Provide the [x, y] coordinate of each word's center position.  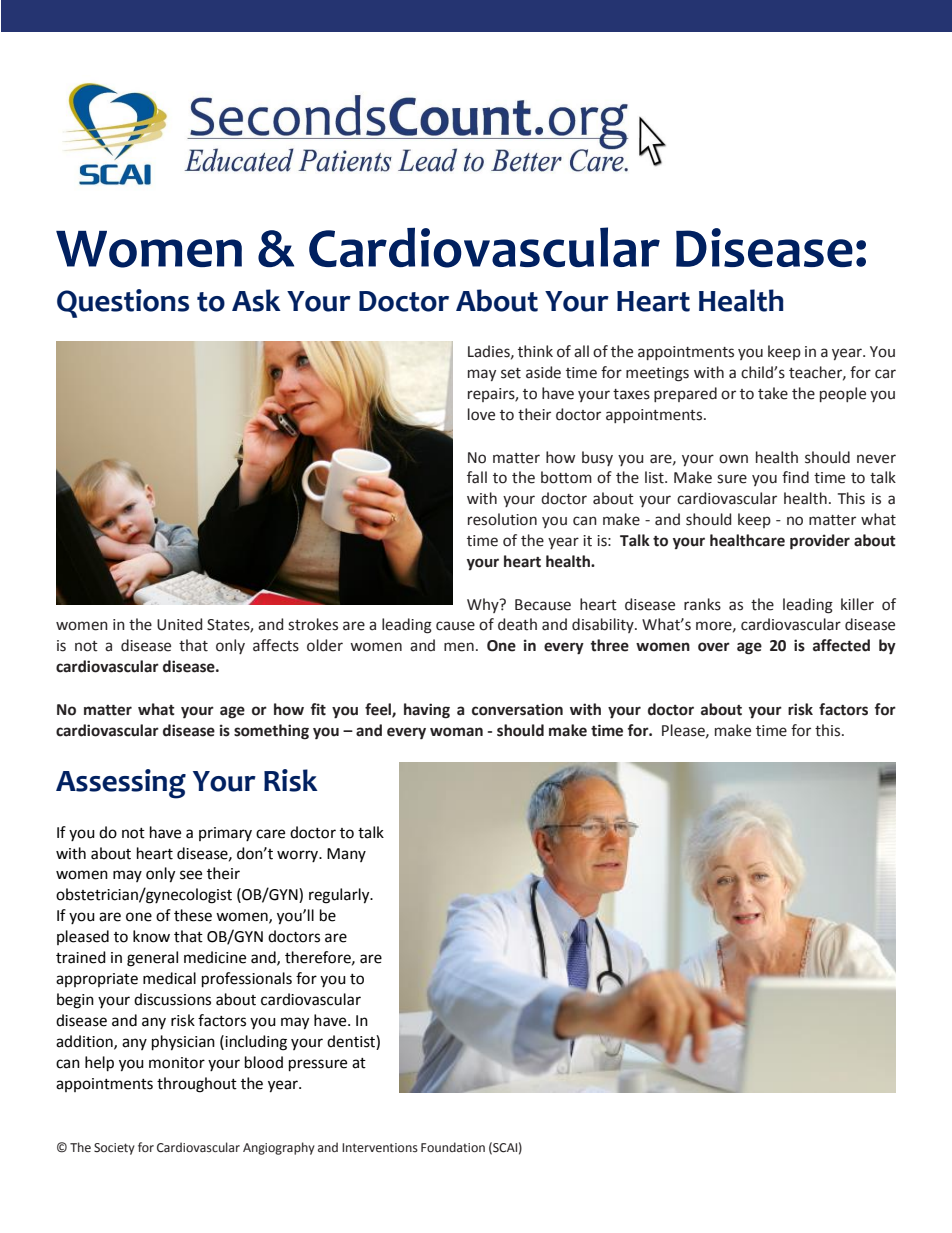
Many [346, 855]
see [191, 875]
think [535, 351]
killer [857, 604]
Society [114, 1149]
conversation [517, 709]
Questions [123, 303]
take [773, 393]
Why [484, 605]
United [179, 624]
